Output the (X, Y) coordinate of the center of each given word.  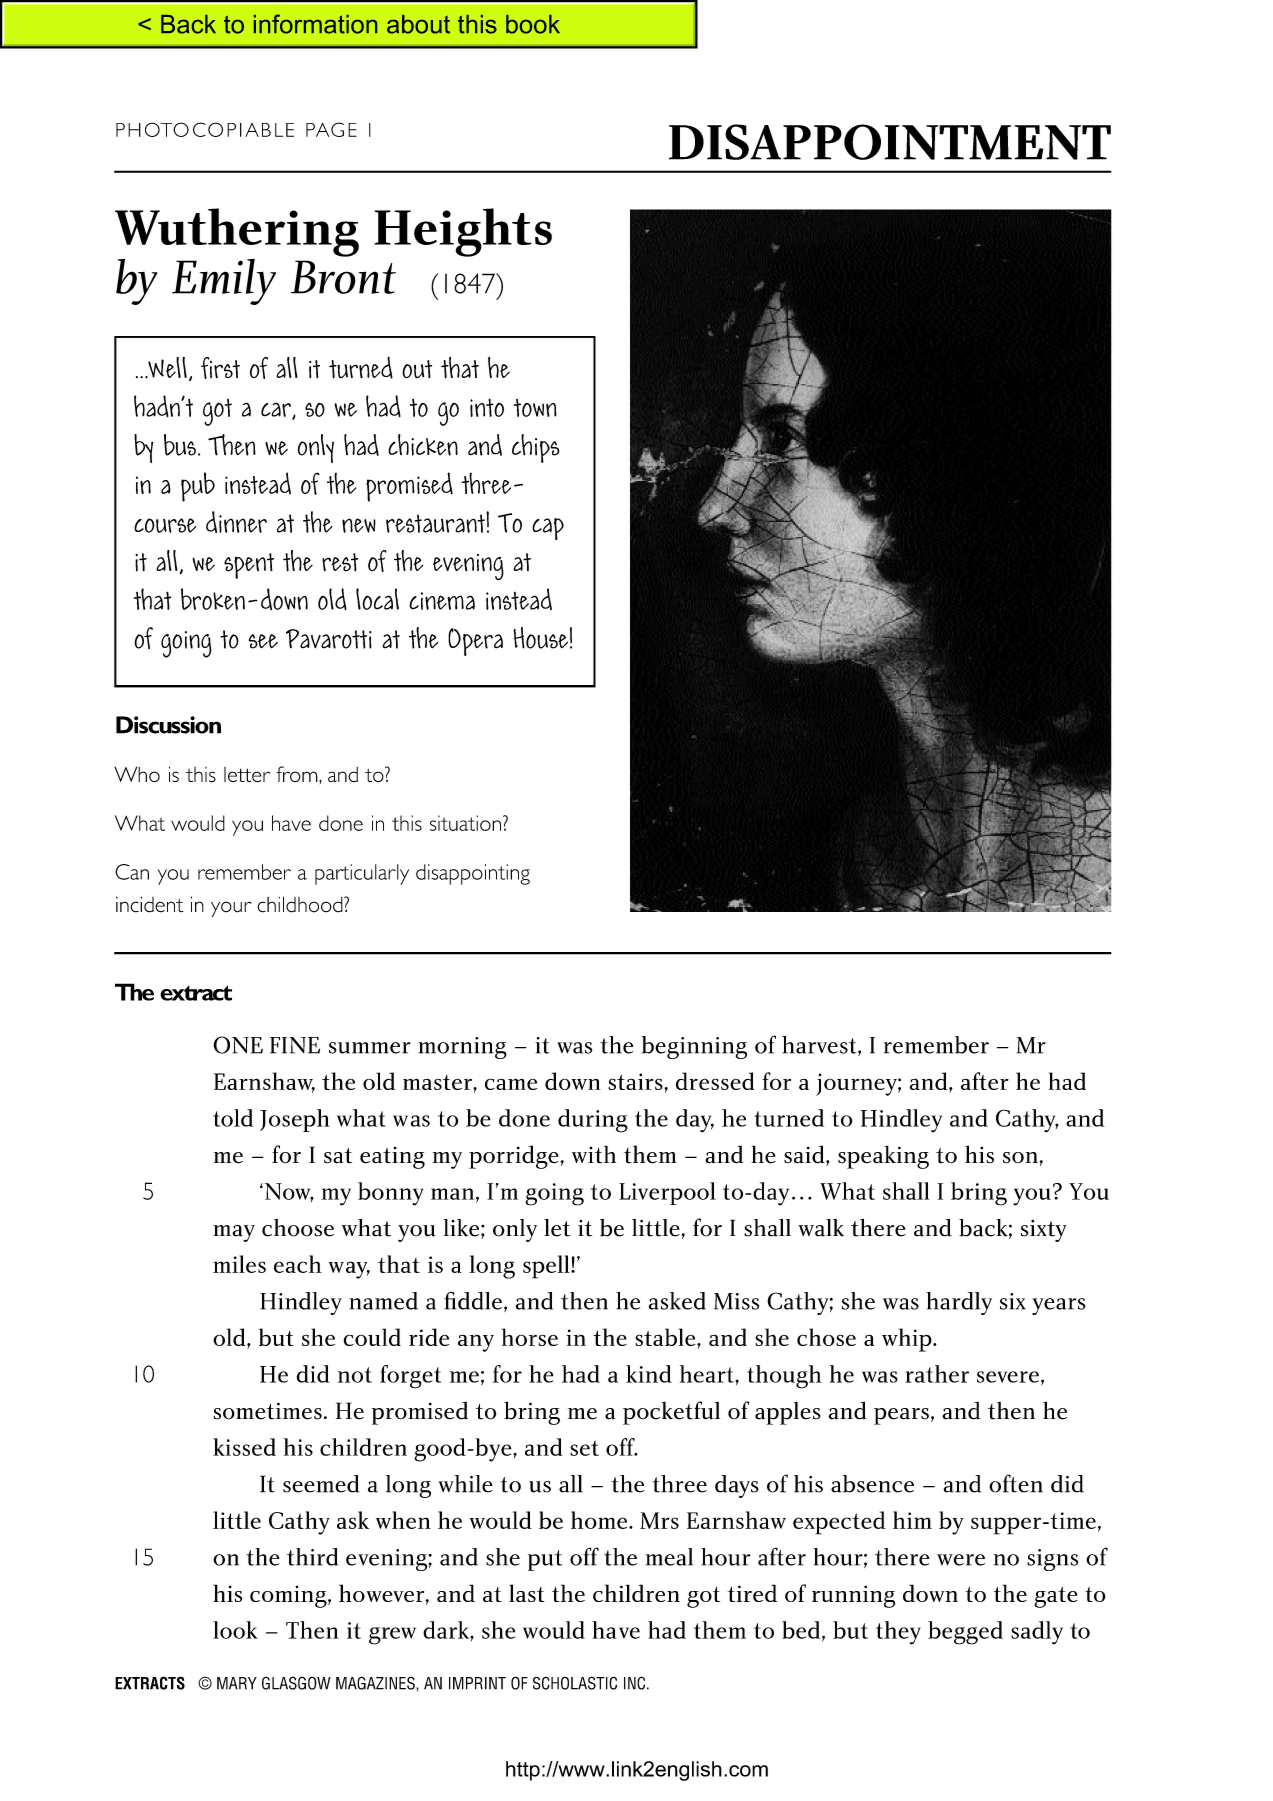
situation (465, 823)
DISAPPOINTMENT (890, 142)
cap (548, 529)
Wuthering (237, 233)
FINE (295, 1045)
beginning (694, 1047)
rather (937, 1374)
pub (198, 487)
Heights (463, 232)
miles (239, 1264)
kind (649, 1374)
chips (535, 448)
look (235, 1630)
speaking (883, 1157)
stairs (636, 1081)
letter (247, 774)
